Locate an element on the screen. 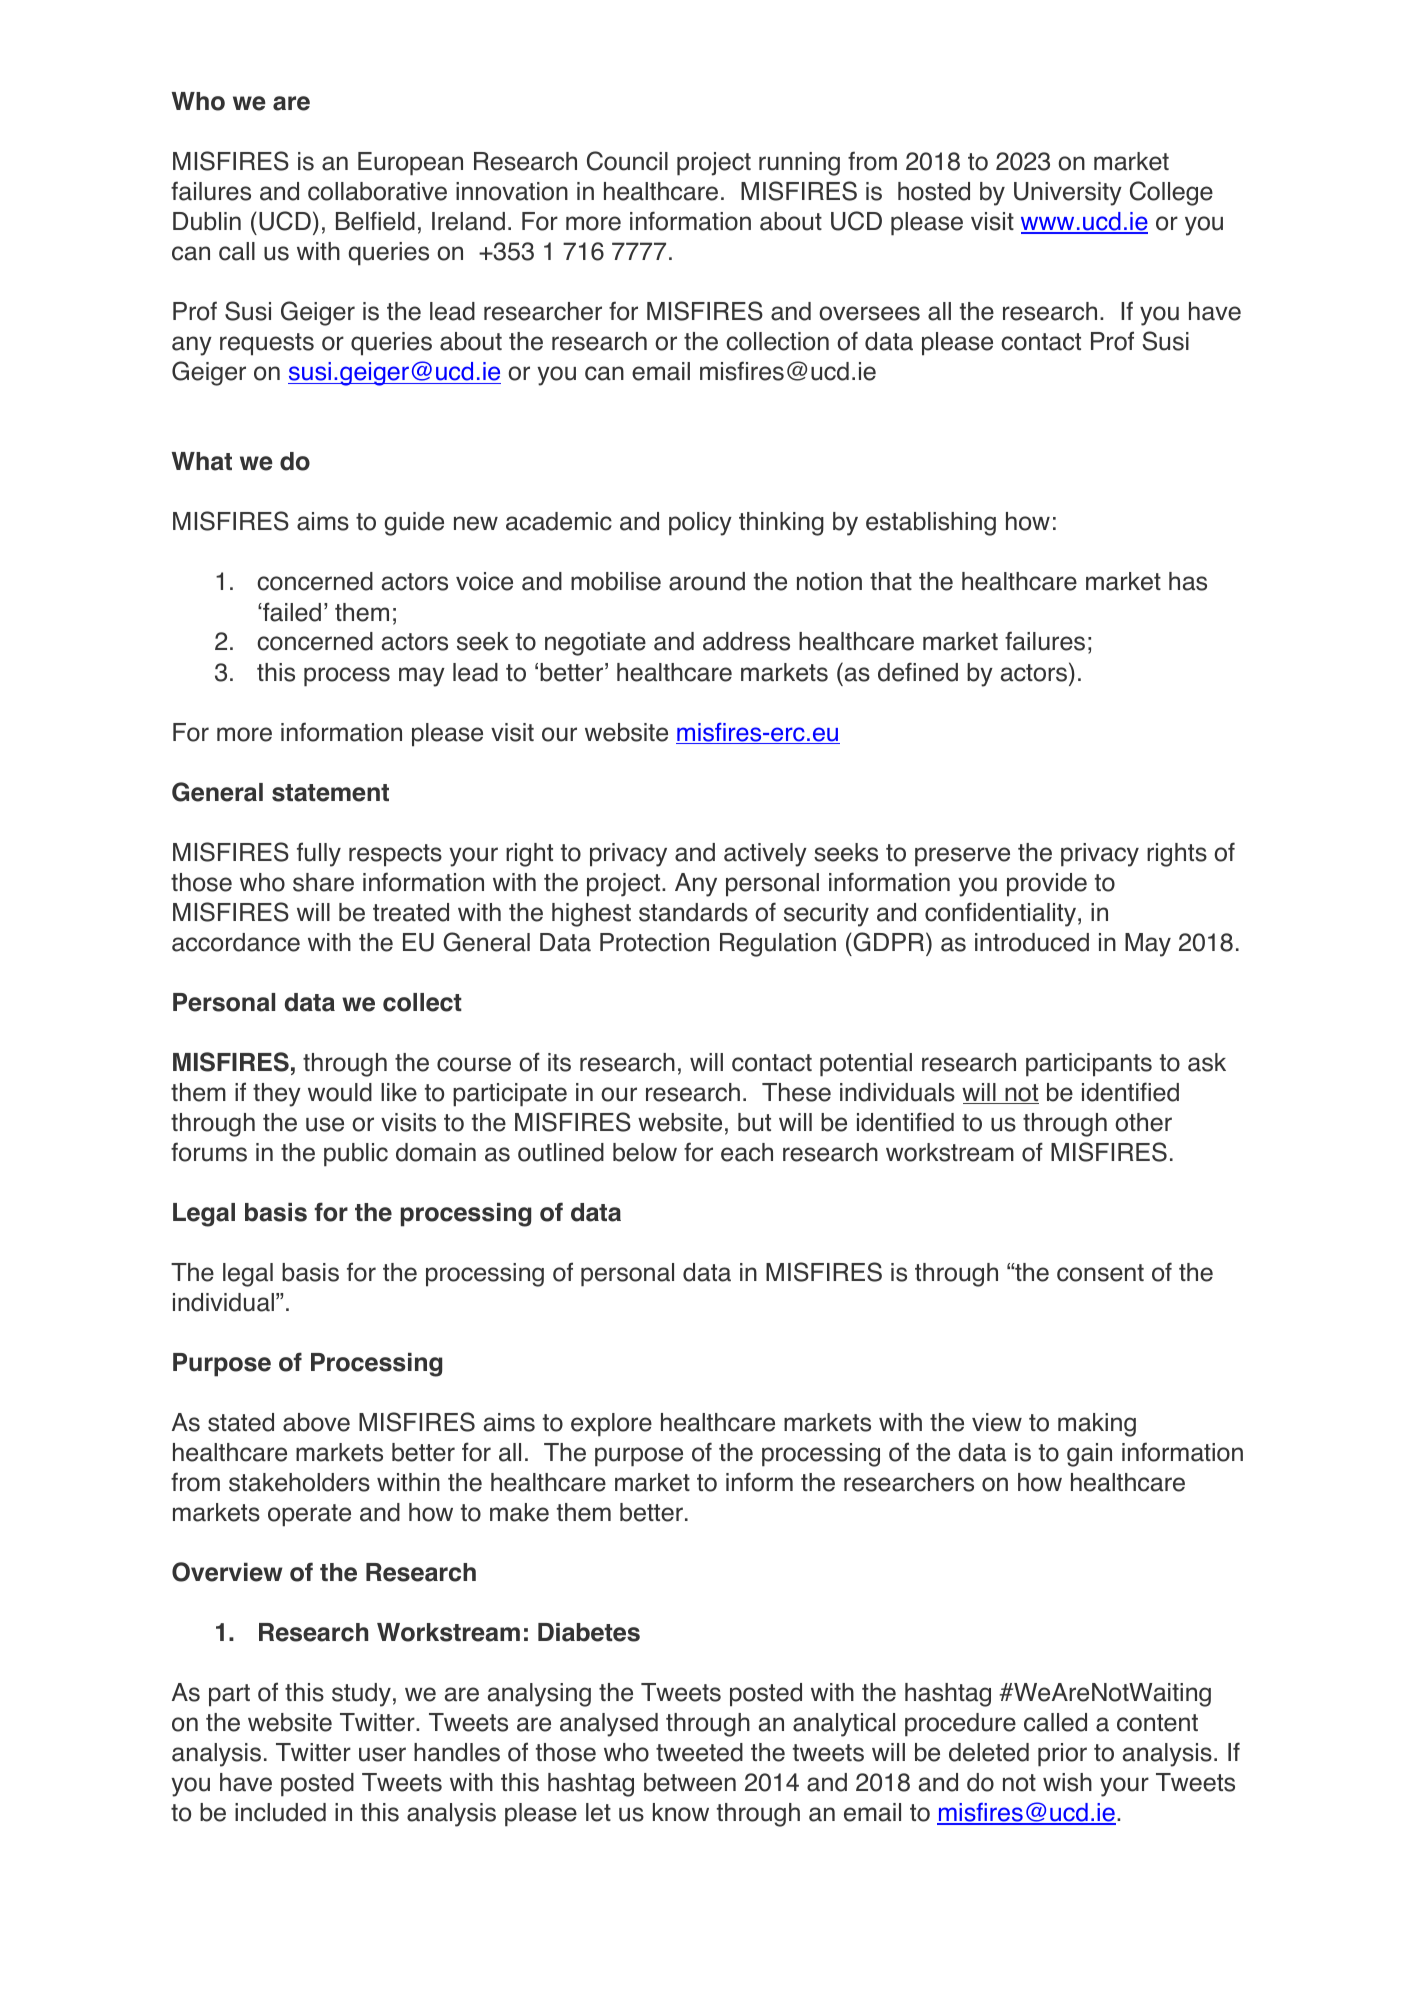 The height and width of the screenshot is (2005, 1417). Council is located at coordinates (627, 161).
